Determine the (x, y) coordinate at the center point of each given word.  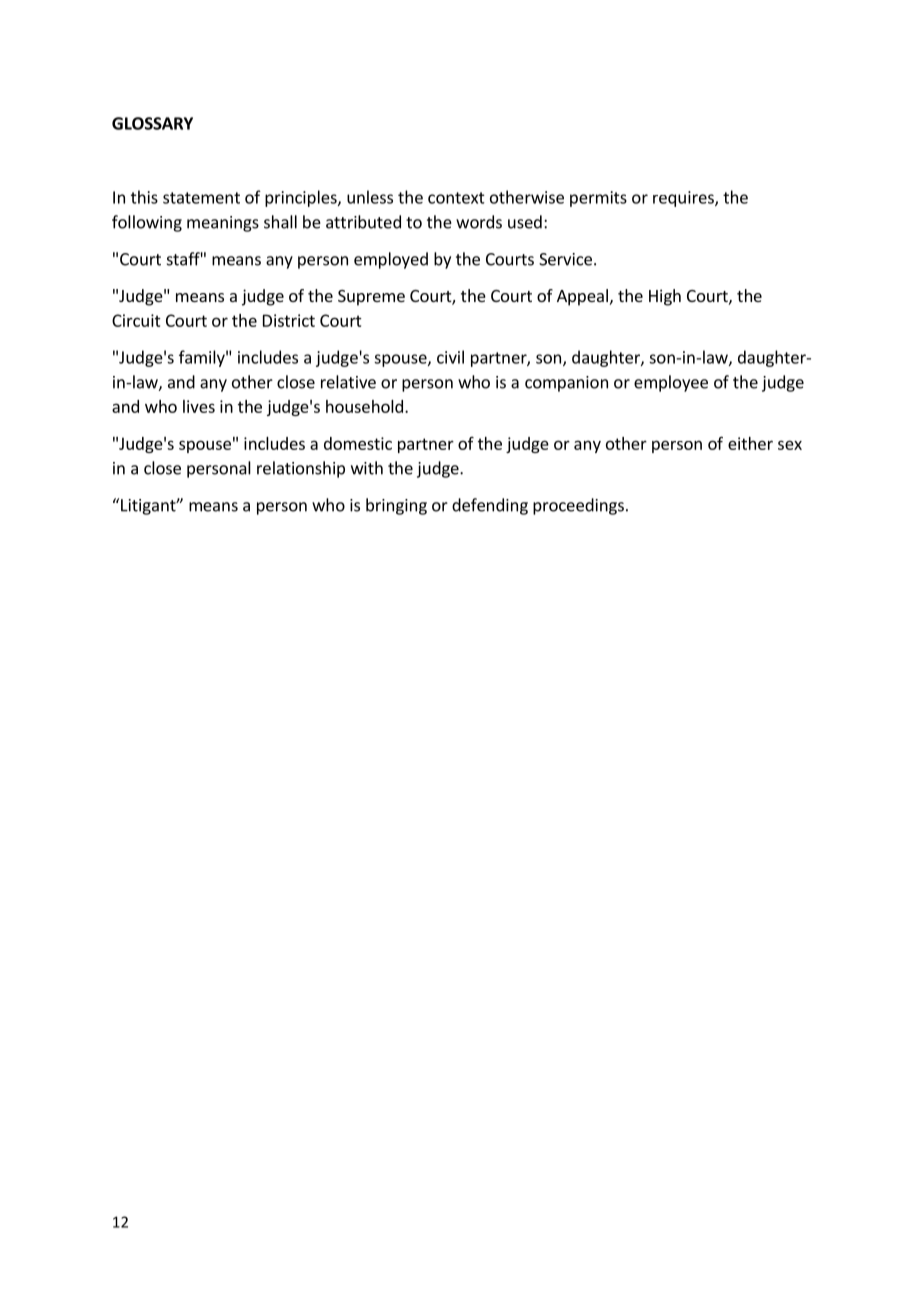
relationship (301, 469)
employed (391, 260)
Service (565, 259)
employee (671, 383)
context (456, 198)
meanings (223, 224)
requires (684, 199)
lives (199, 406)
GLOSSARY (152, 123)
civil (450, 357)
